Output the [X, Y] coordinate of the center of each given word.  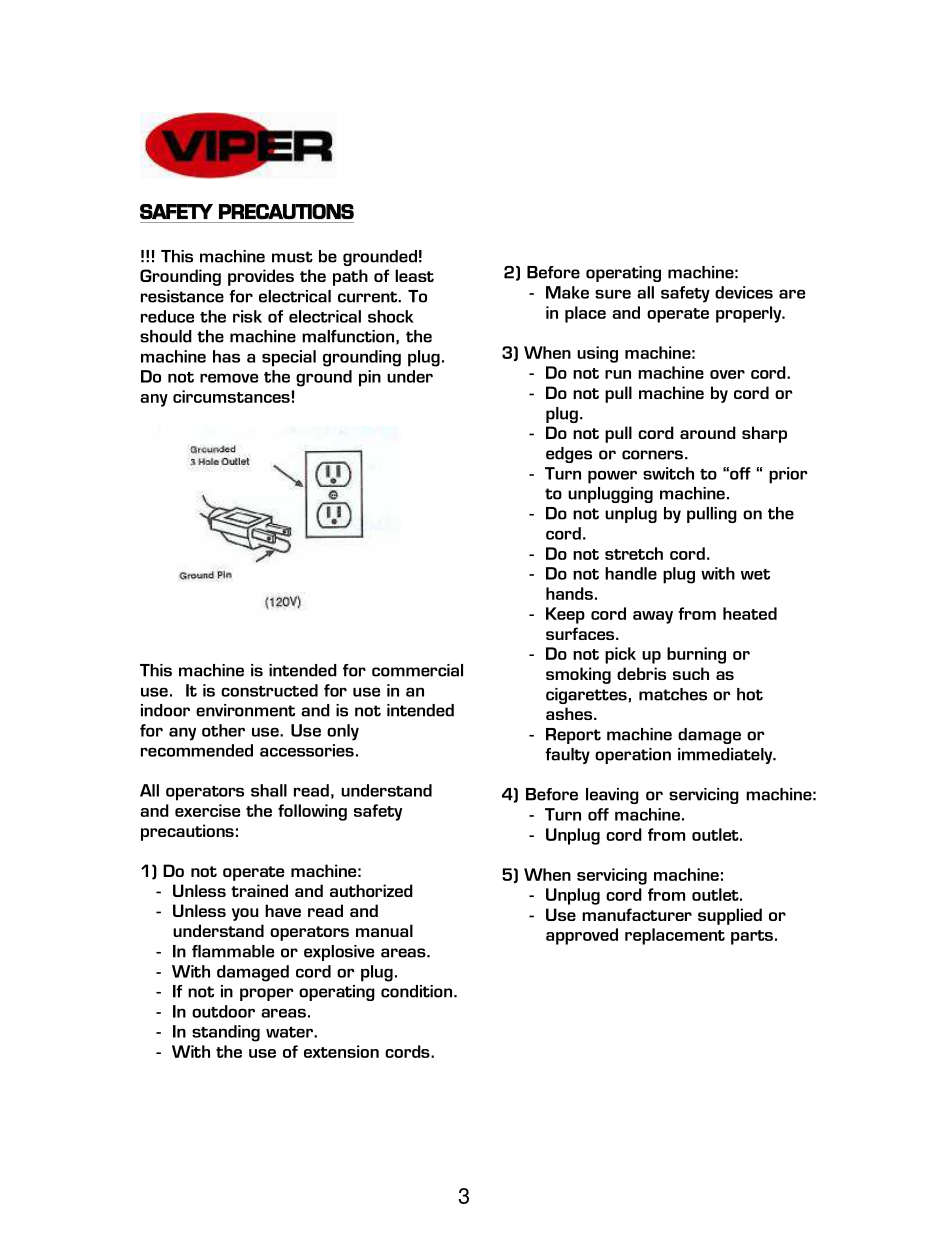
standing [226, 1033]
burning [696, 655]
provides [261, 277]
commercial [417, 670]
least [414, 275]
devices [744, 292]
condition [416, 991]
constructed [269, 690]
